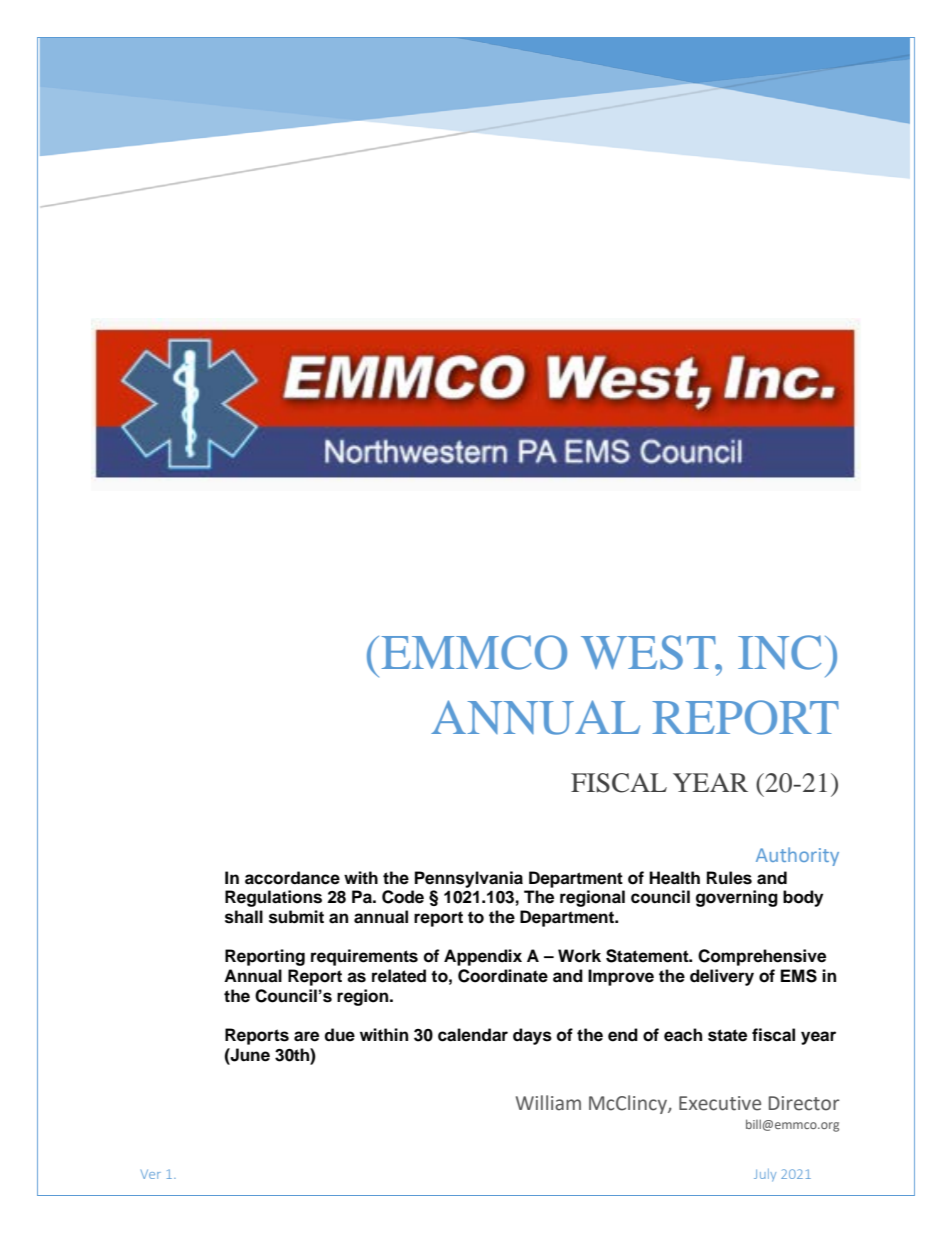  Describe the element at coordinates (720, 1103) in the image. I see `Executive` at that location.
